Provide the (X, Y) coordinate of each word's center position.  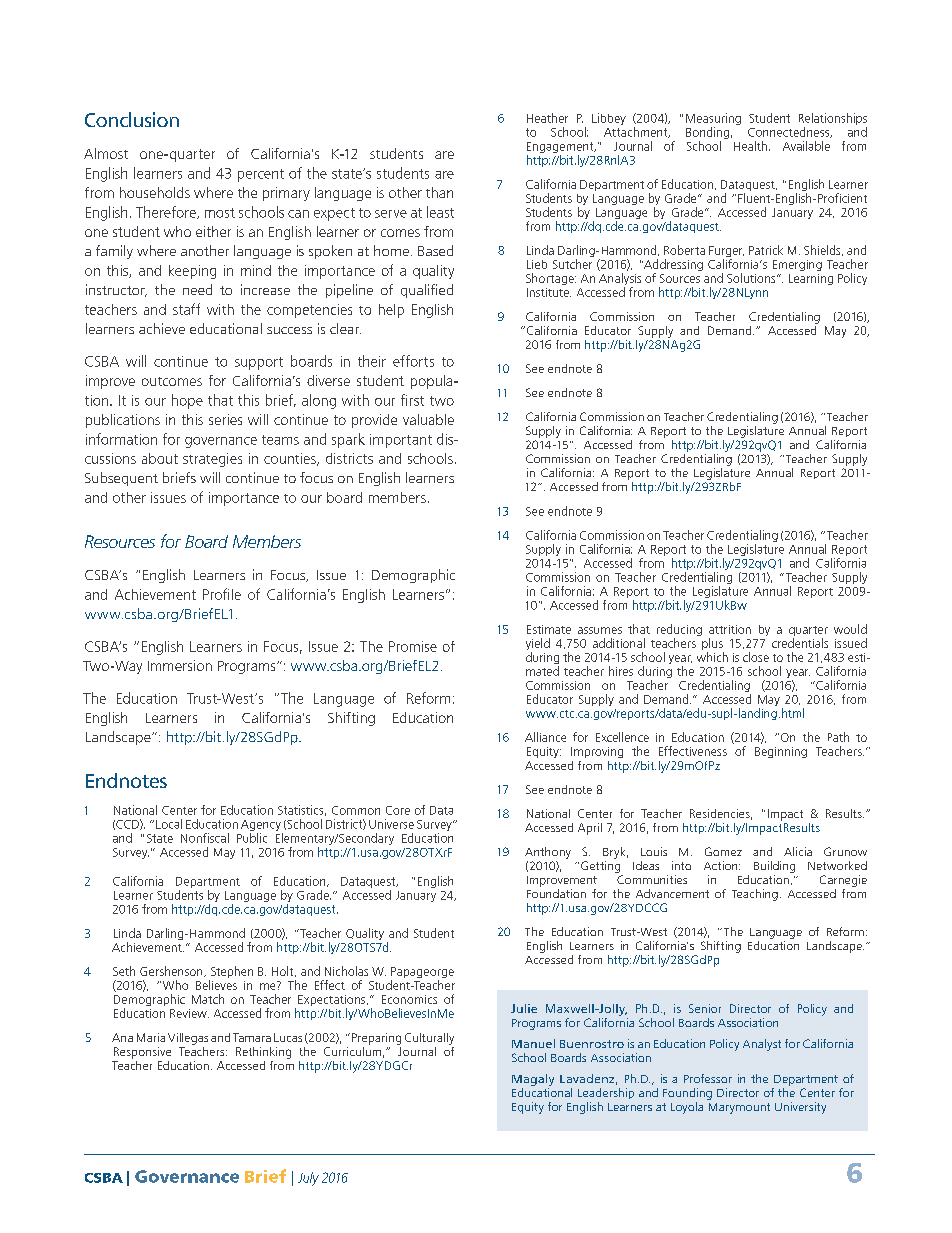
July (308, 1179)
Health (750, 146)
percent (261, 175)
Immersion (180, 665)
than (439, 192)
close (756, 657)
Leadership (606, 1093)
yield (538, 645)
